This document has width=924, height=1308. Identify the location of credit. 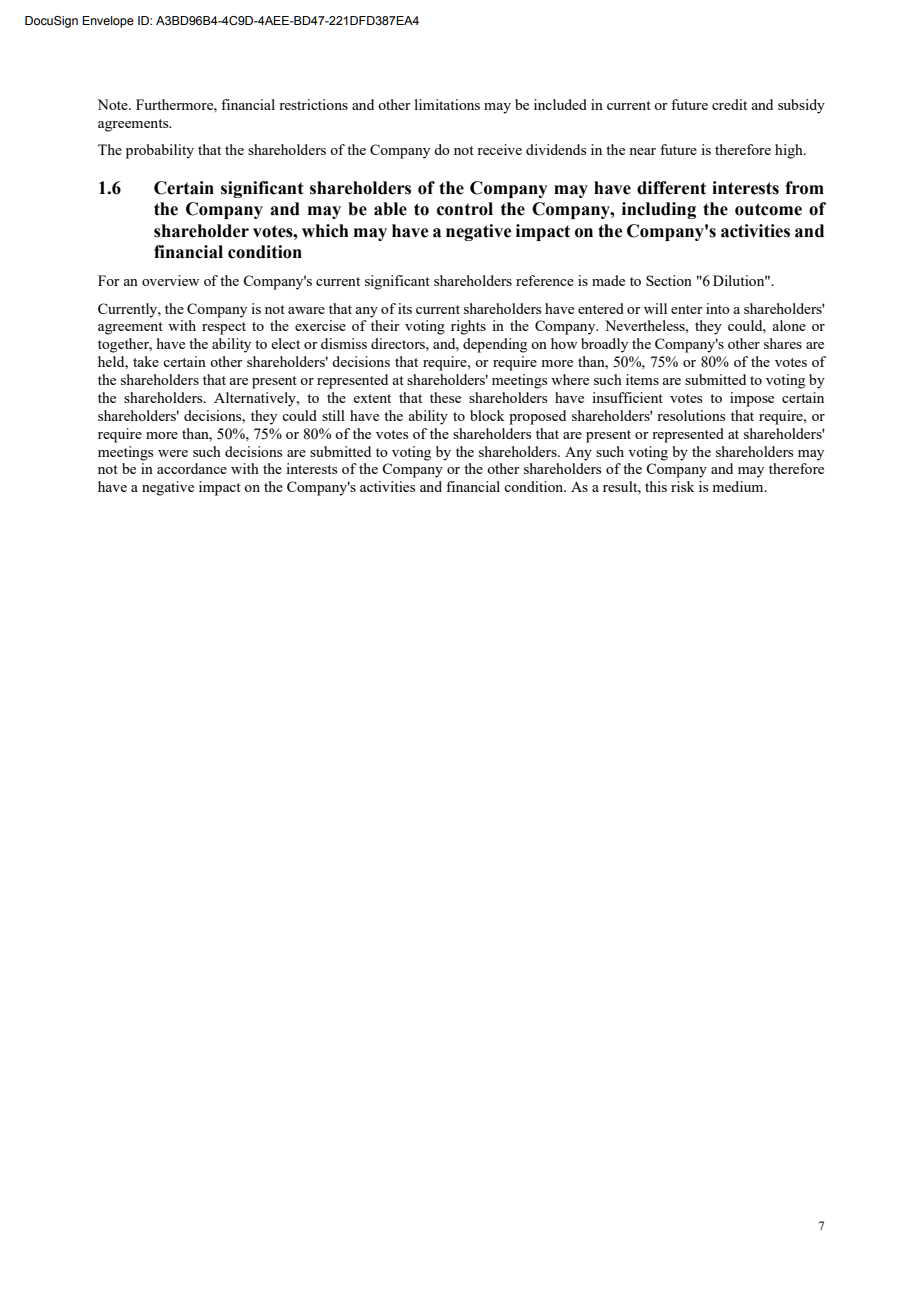
(729, 104).
